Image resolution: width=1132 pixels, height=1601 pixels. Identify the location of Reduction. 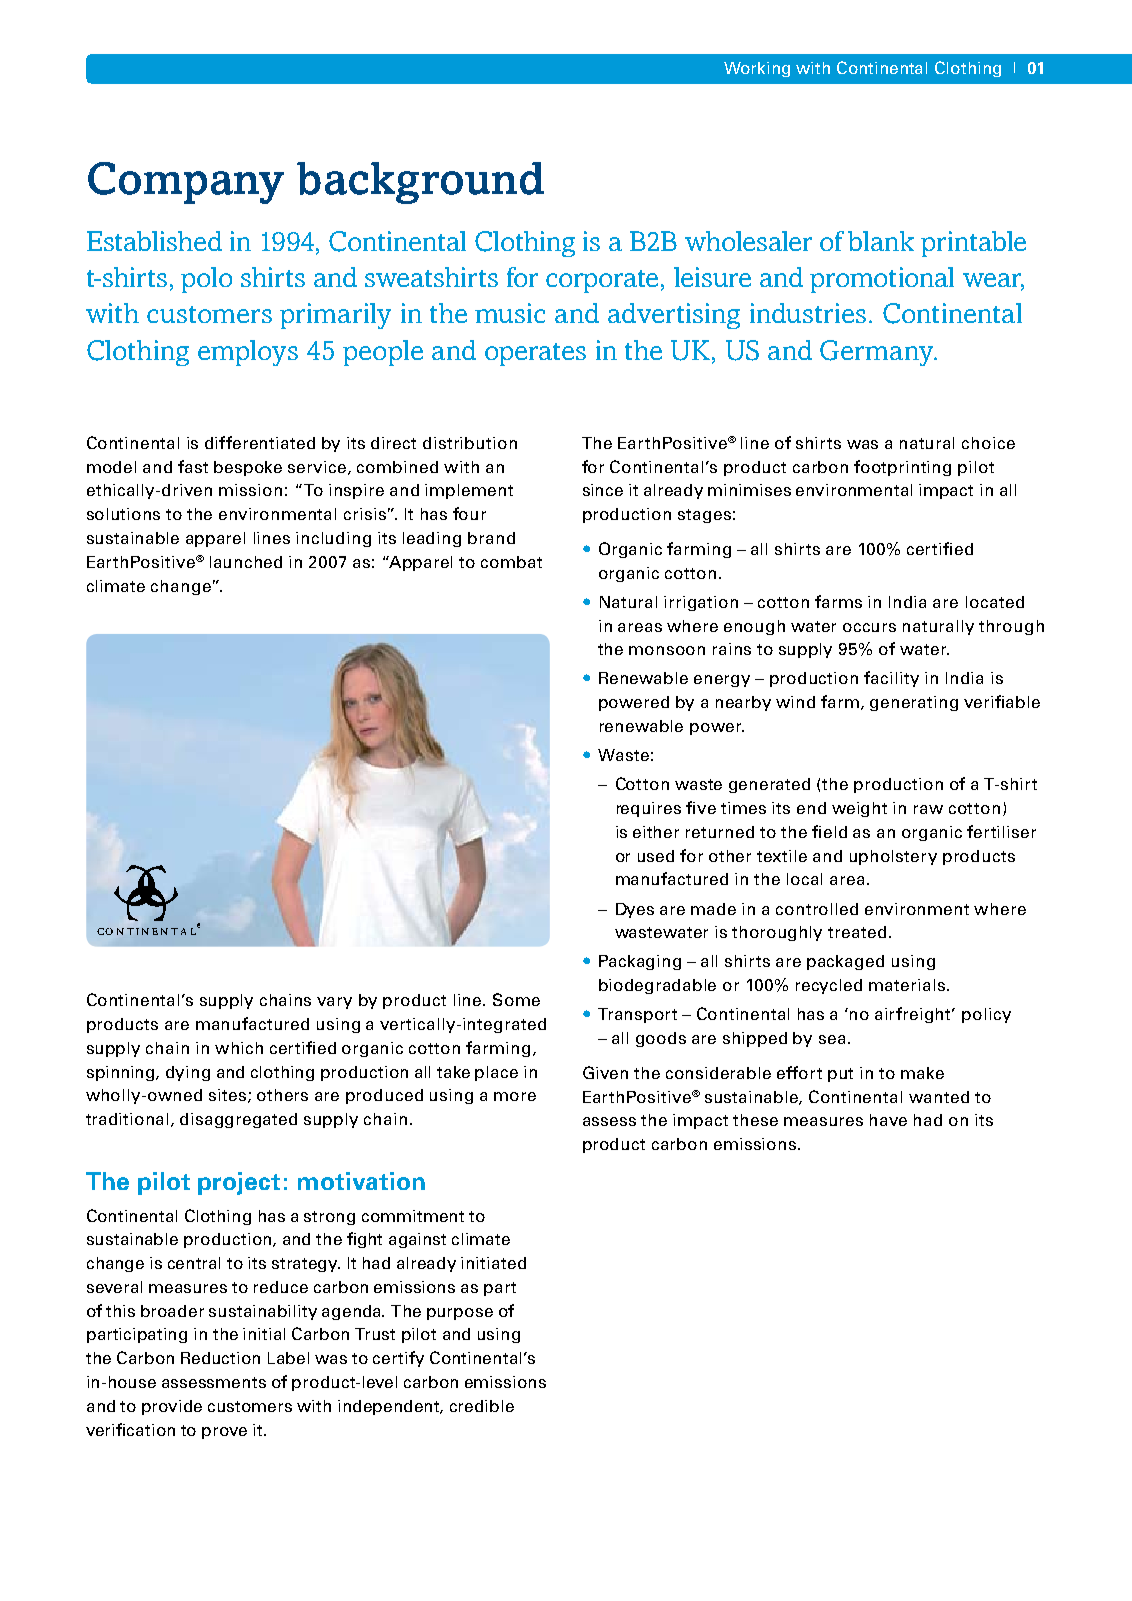
(220, 1358).
